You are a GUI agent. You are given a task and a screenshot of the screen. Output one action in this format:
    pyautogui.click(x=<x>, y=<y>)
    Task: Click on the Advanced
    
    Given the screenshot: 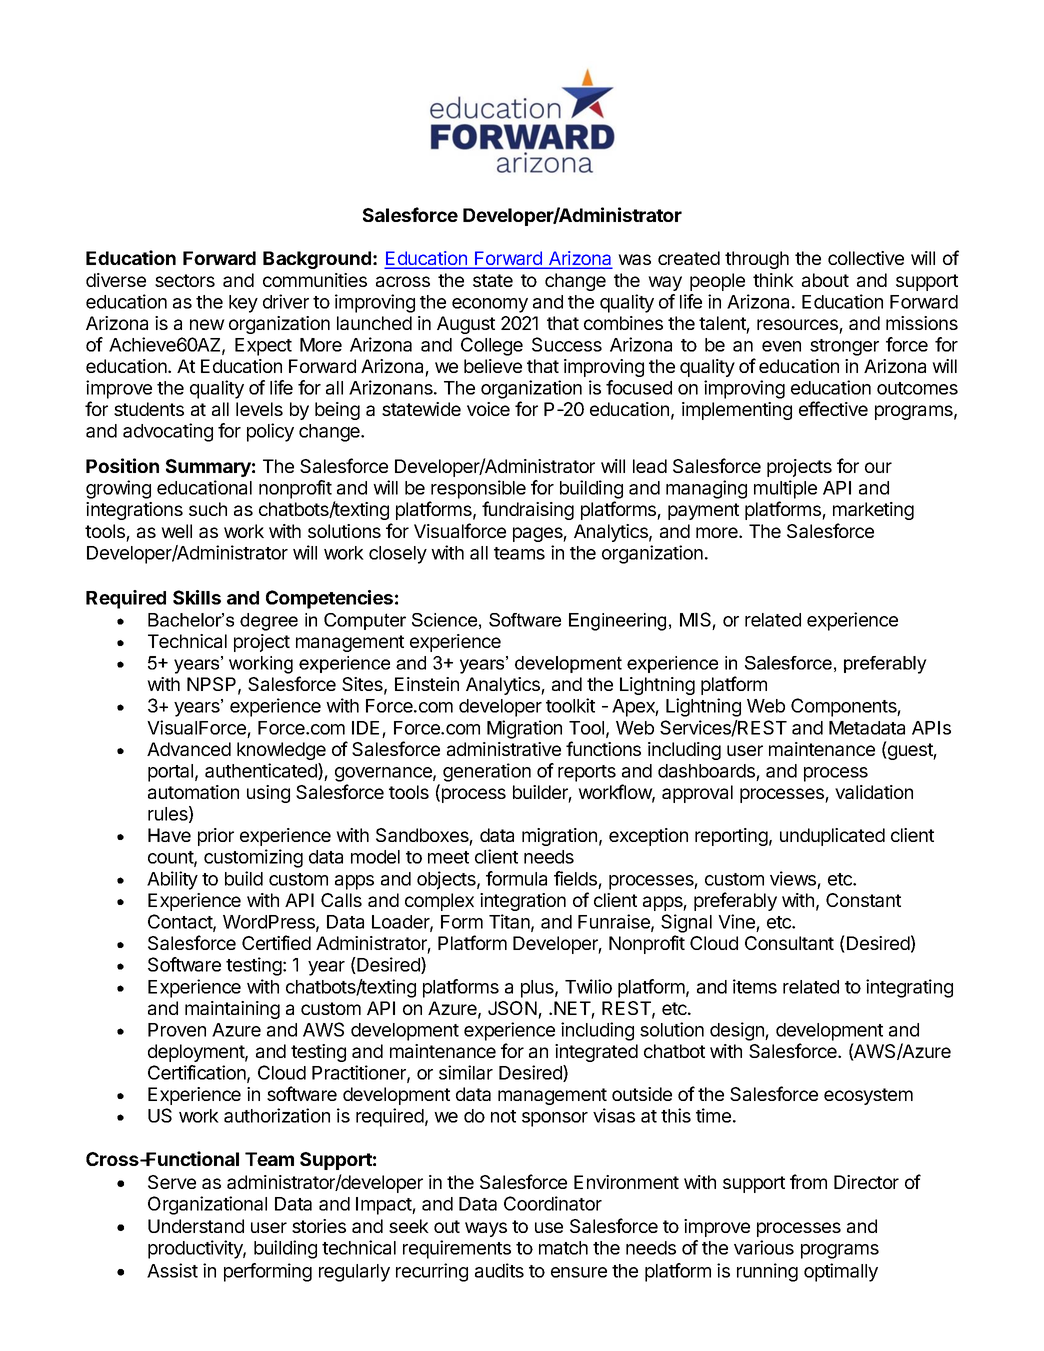 What is the action you would take?
    pyautogui.click(x=189, y=749)
